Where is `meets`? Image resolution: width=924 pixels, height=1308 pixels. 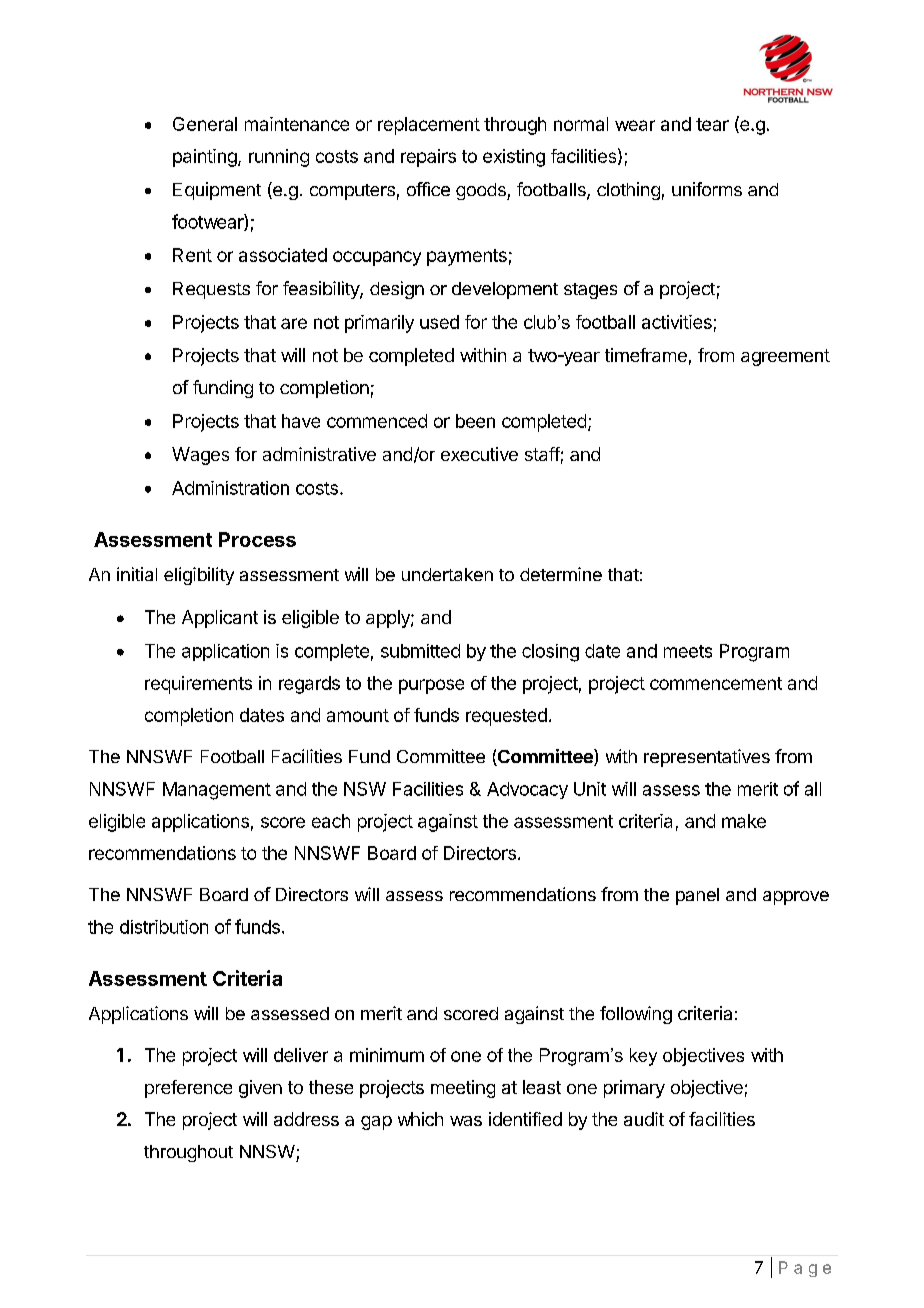
meets is located at coordinates (688, 651).
